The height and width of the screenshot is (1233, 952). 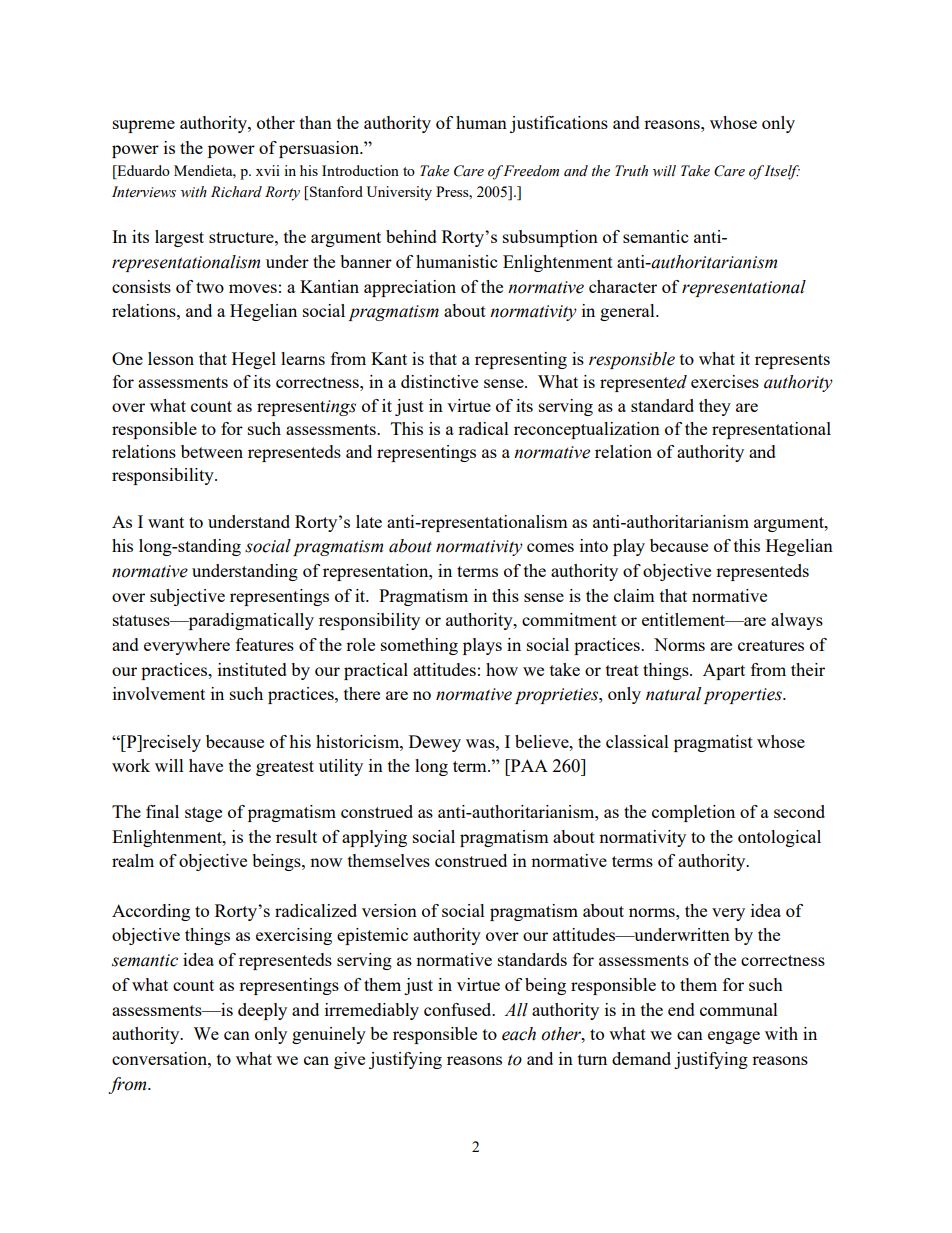 I want to click on Dewey, so click(x=435, y=743).
